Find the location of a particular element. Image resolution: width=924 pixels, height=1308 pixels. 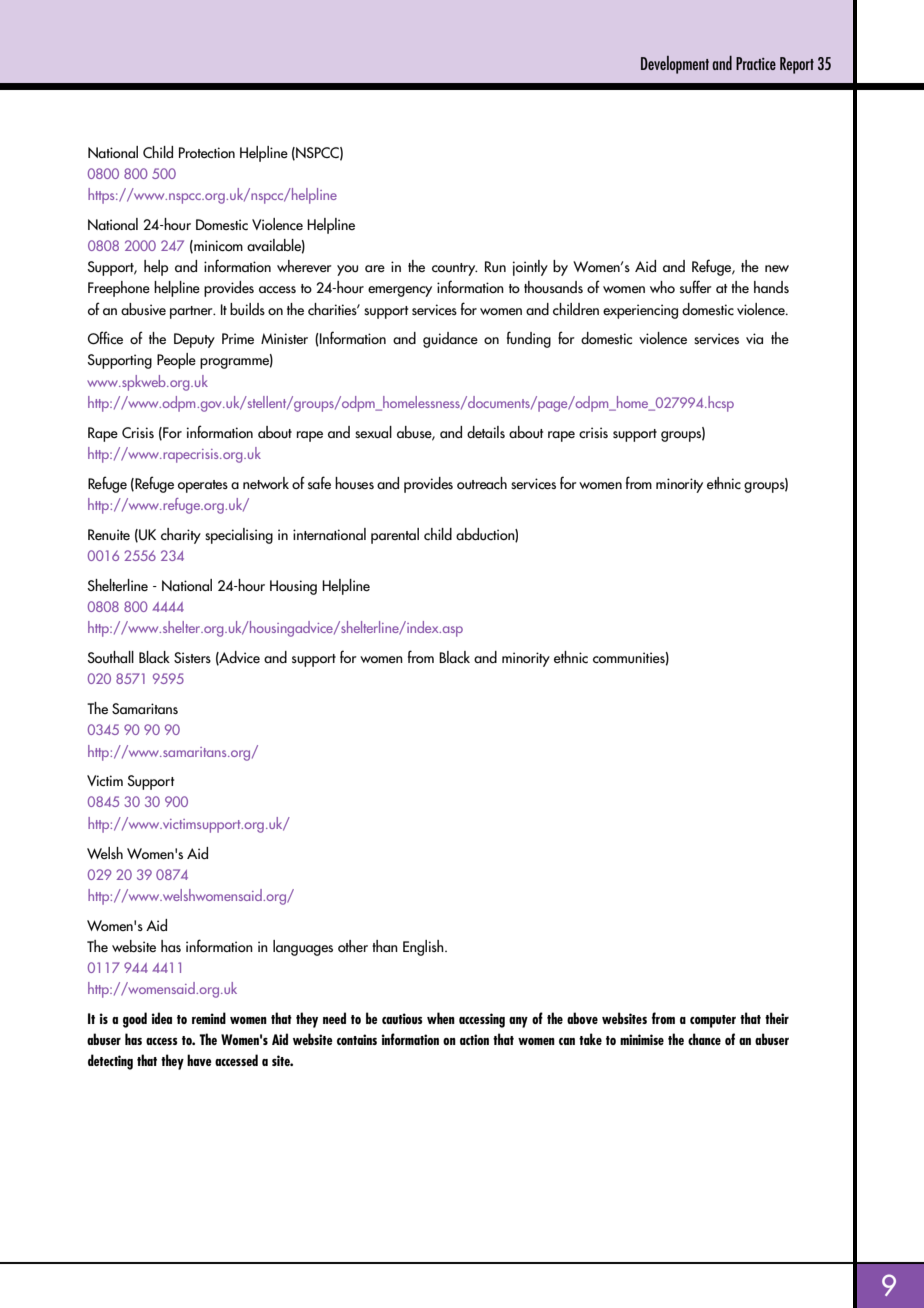

Protection is located at coordinates (207, 153).
